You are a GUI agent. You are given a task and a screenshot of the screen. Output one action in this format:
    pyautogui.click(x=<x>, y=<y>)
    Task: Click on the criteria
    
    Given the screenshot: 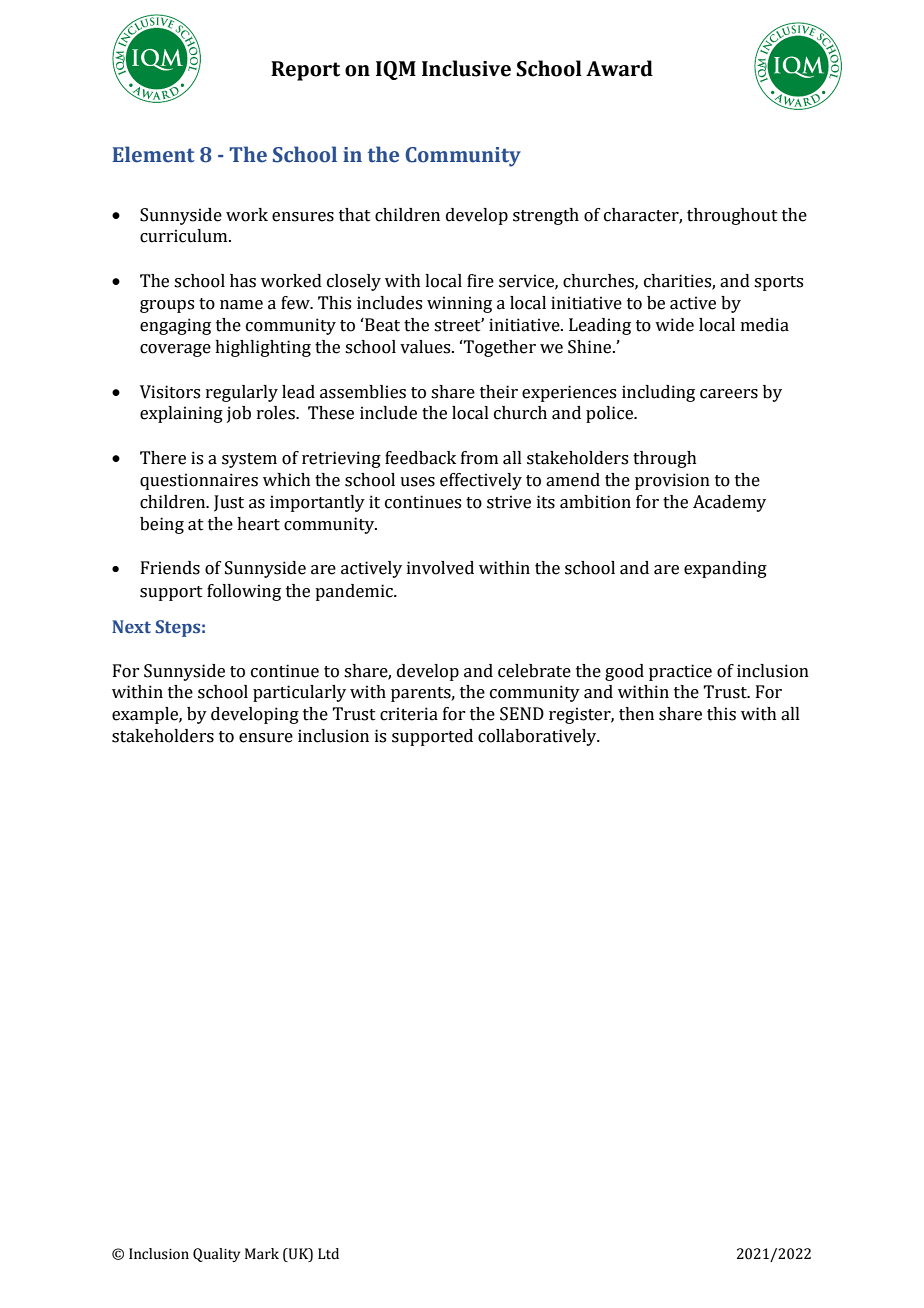 What is the action you would take?
    pyautogui.click(x=409, y=714)
